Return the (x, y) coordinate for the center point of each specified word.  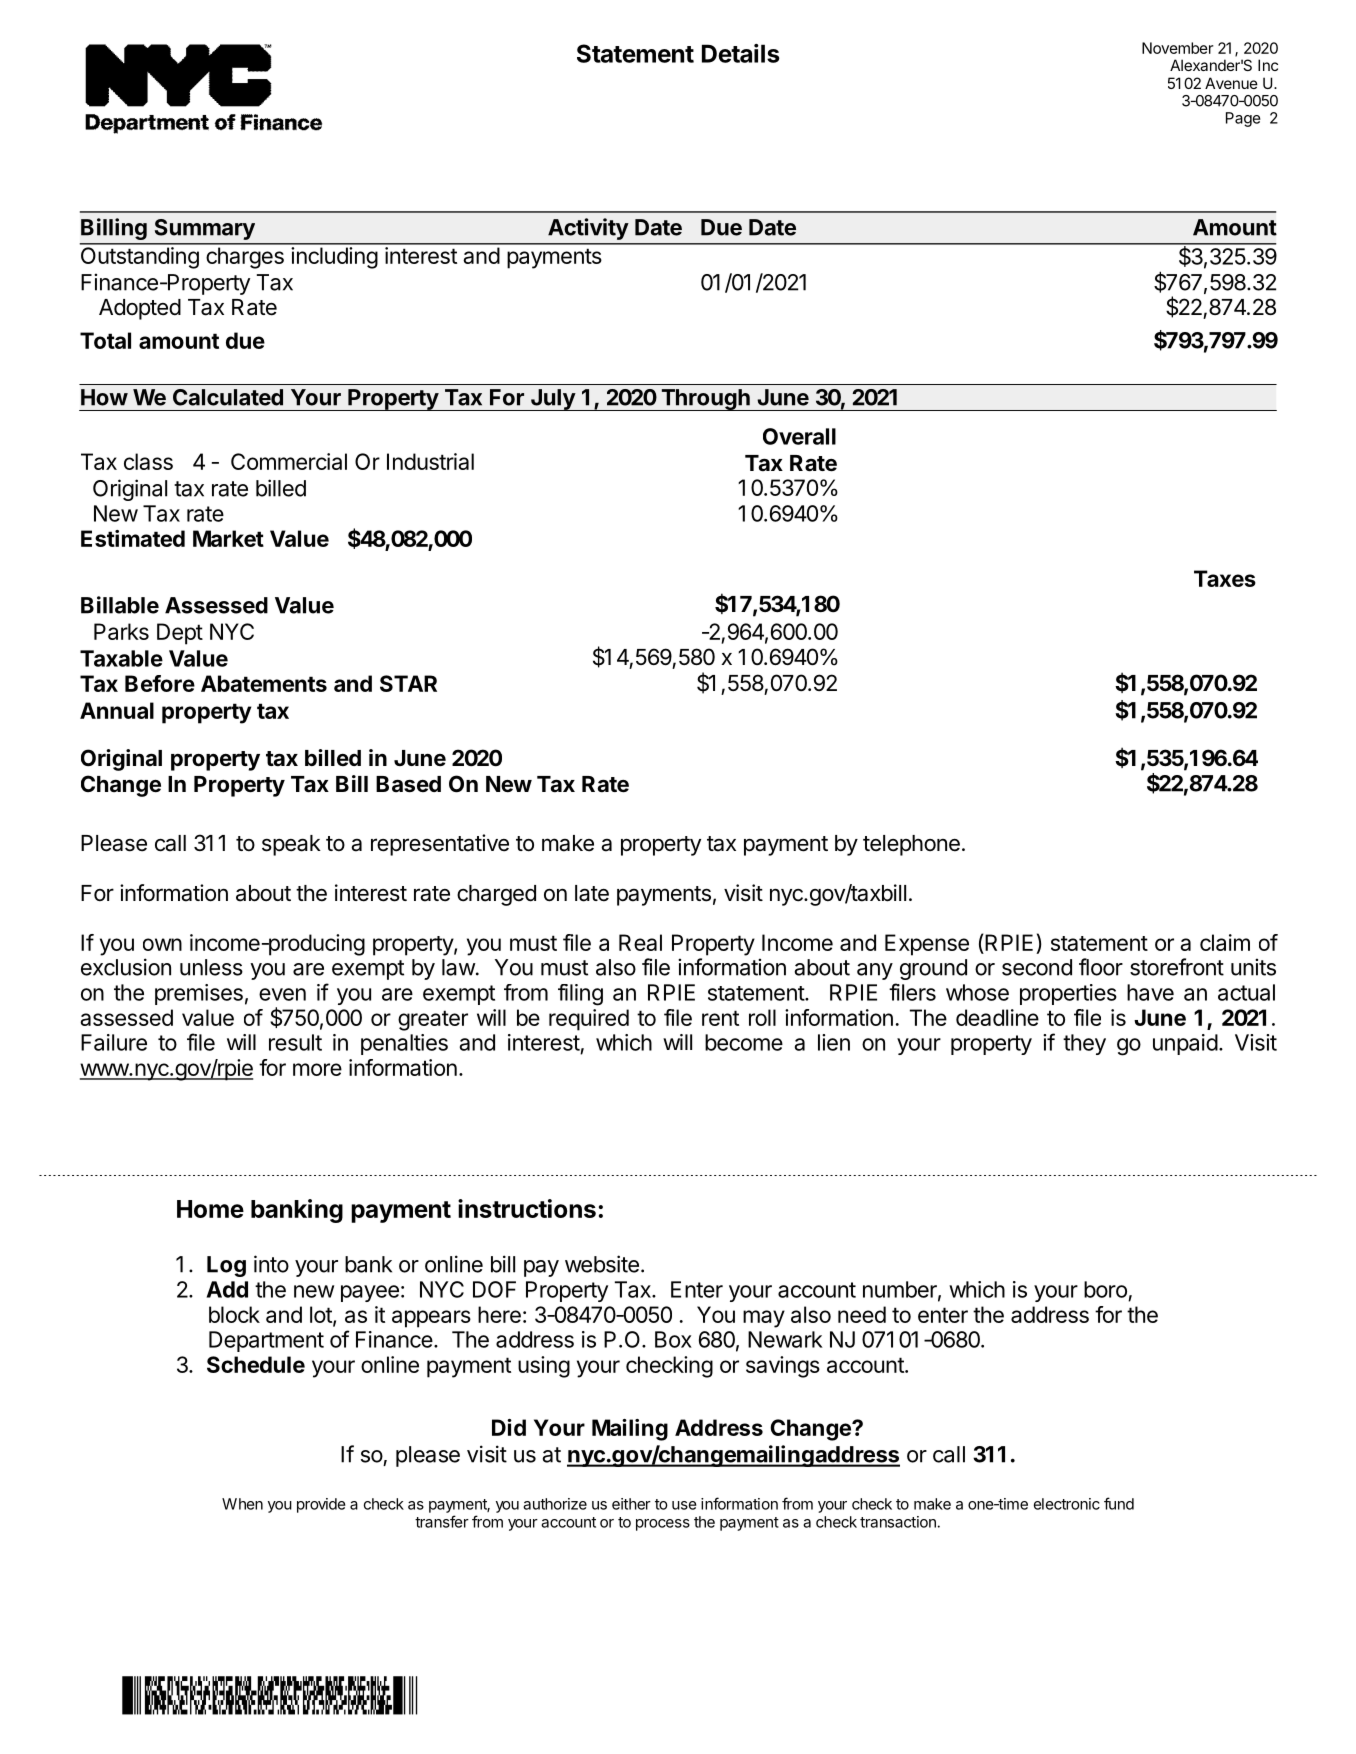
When (242, 1504)
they (1084, 1044)
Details (741, 53)
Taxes (1225, 578)
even (282, 994)
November (1178, 48)
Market (228, 538)
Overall (799, 436)
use (684, 1505)
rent (720, 1018)
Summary (205, 229)
